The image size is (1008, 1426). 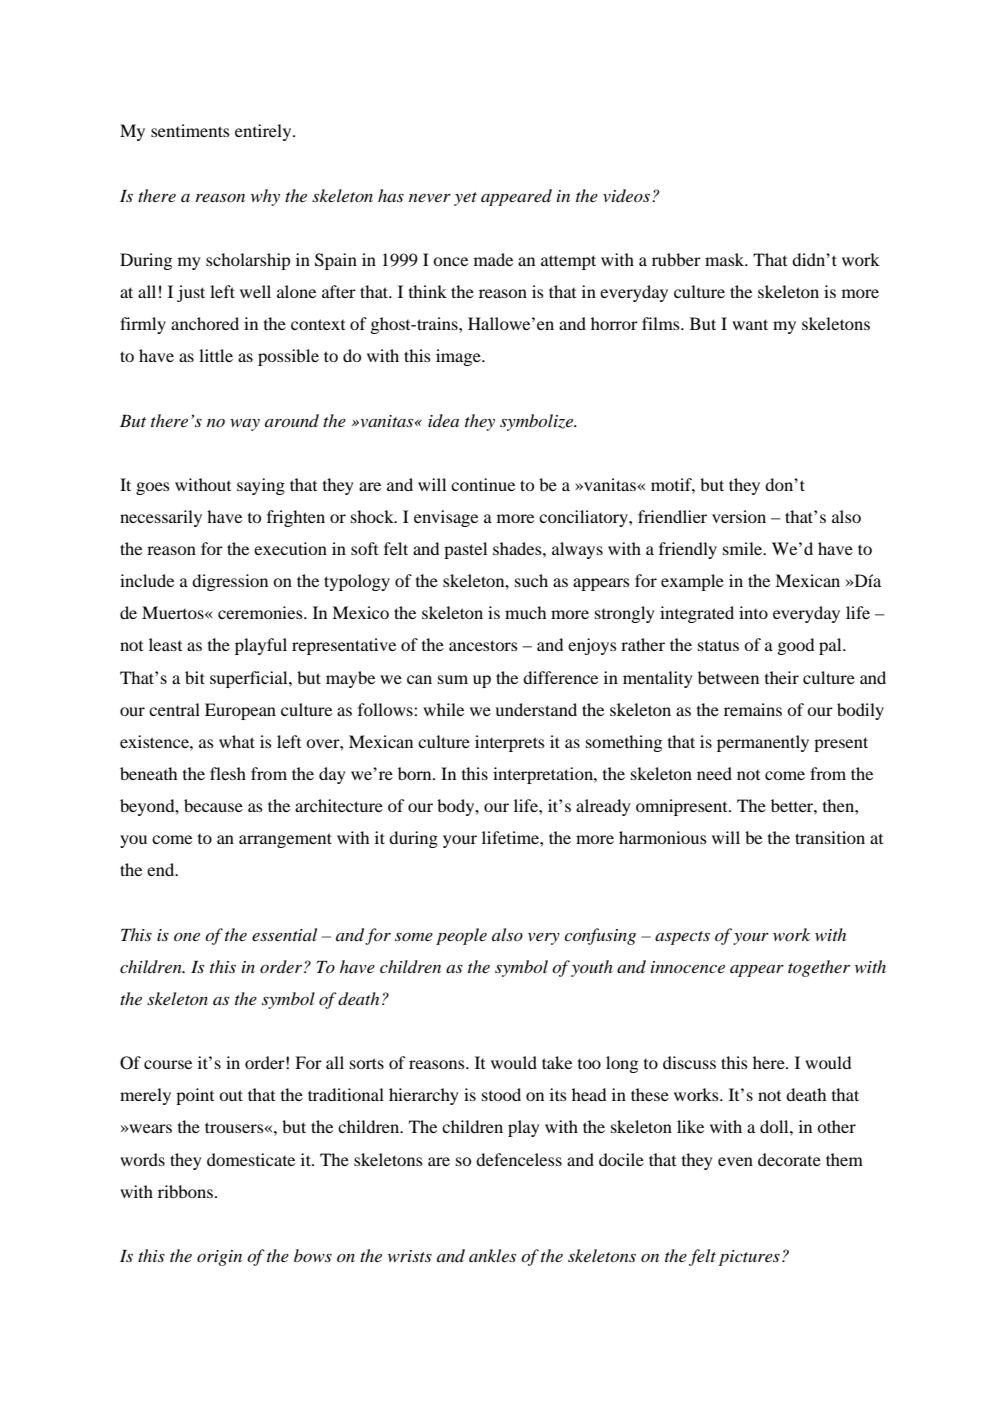 I want to click on want, so click(x=750, y=324).
